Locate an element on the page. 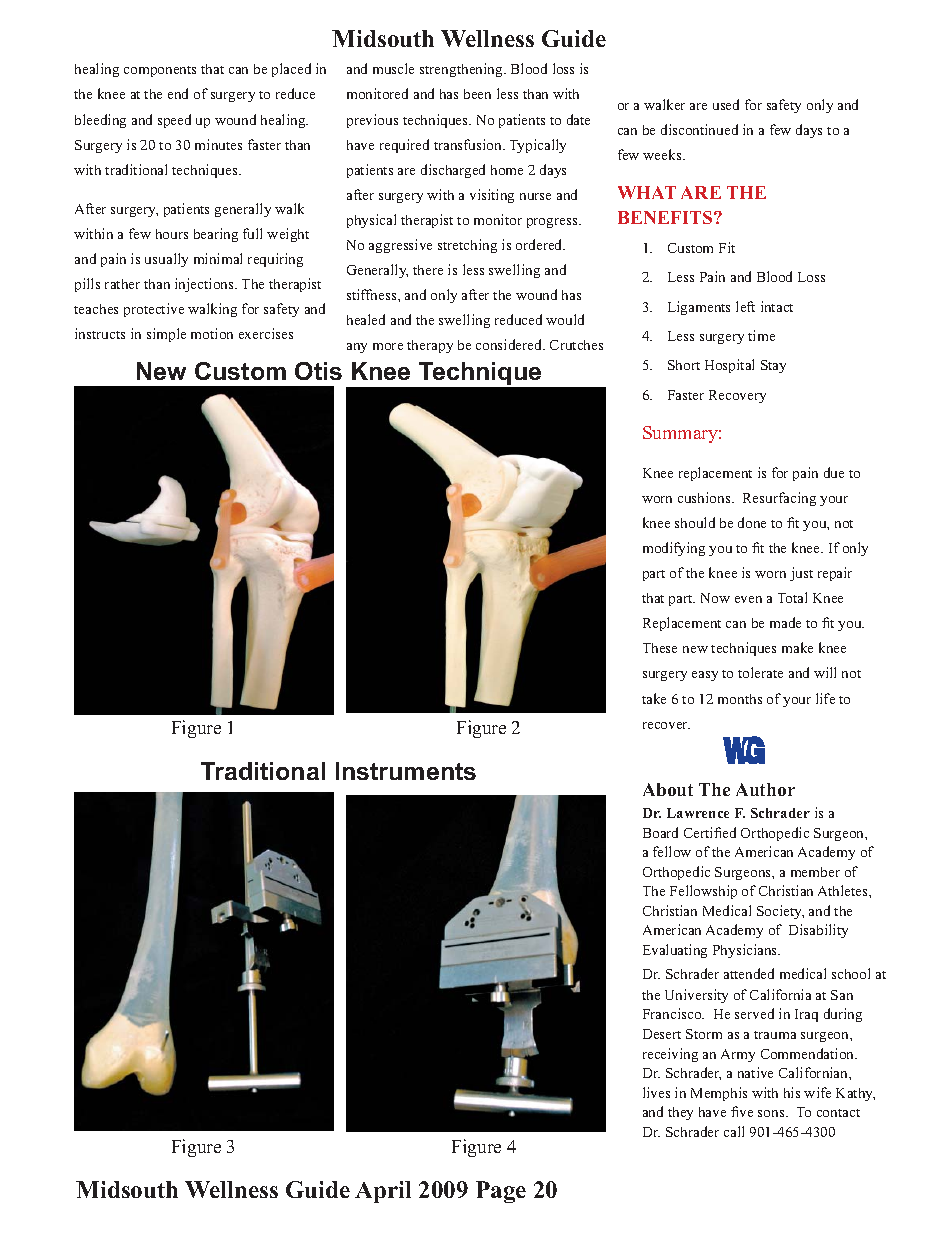 The height and width of the image is (1233, 952). April is located at coordinates (383, 1192).
